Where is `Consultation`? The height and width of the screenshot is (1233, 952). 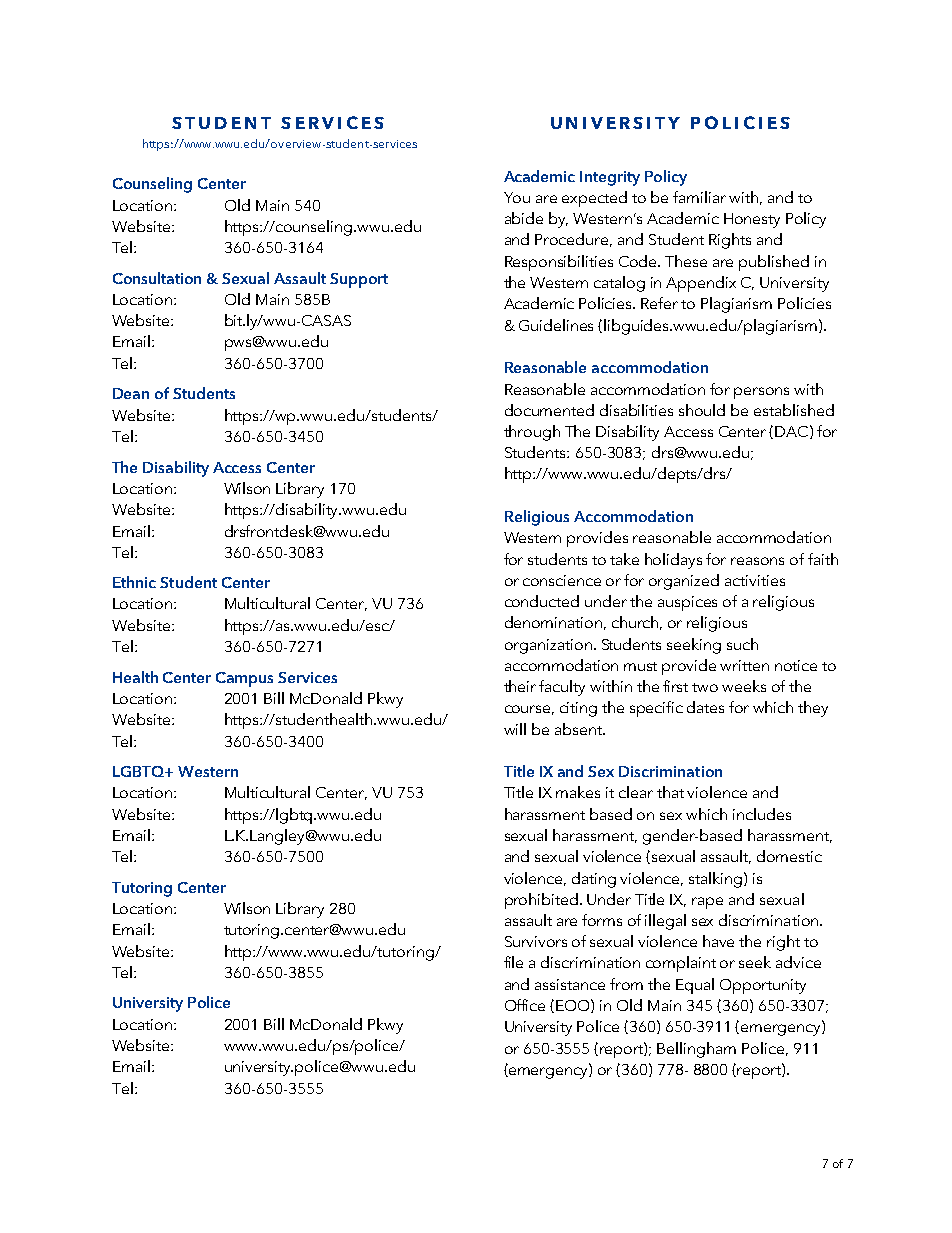
Consultation is located at coordinates (157, 278).
